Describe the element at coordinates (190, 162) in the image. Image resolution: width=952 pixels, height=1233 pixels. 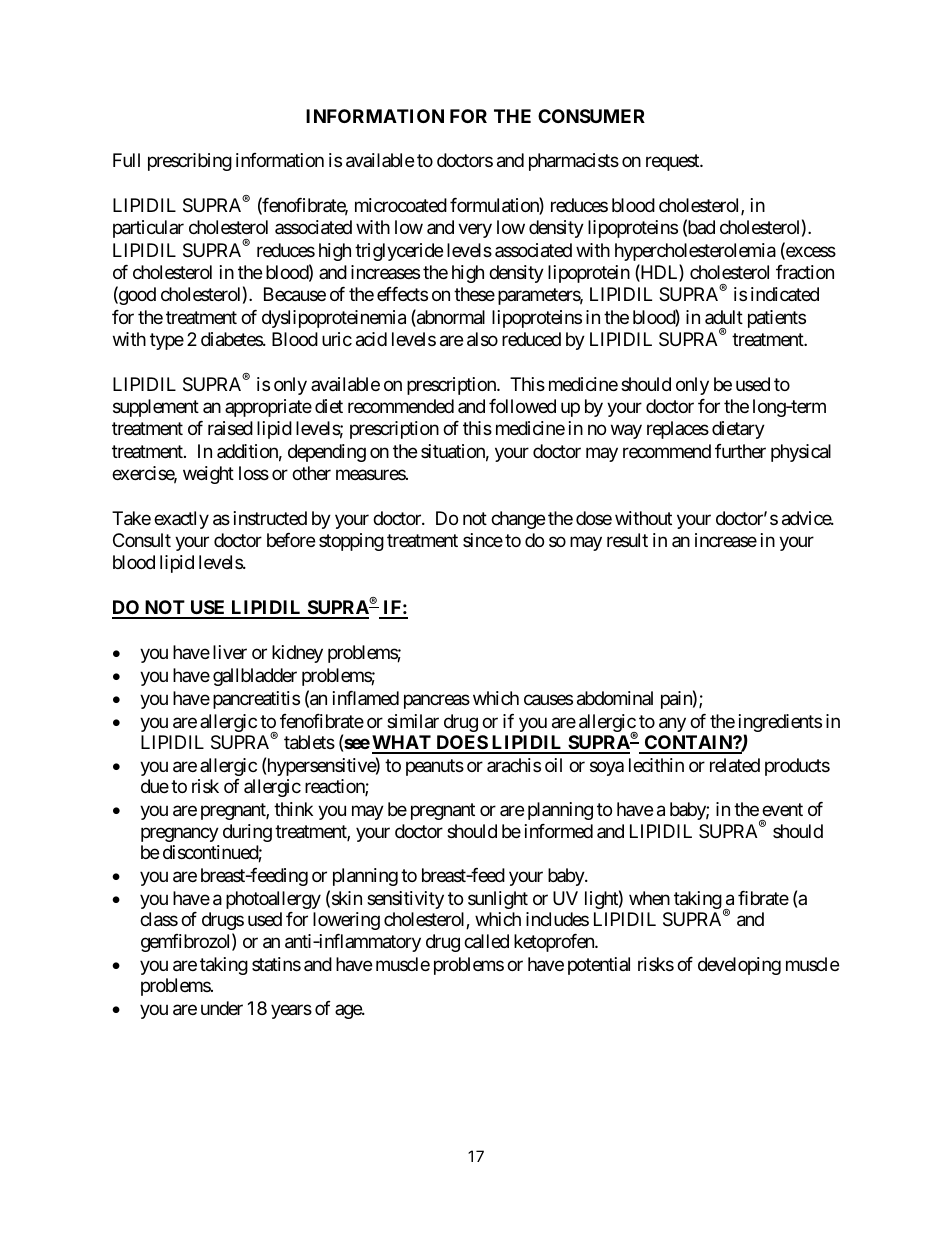
I see `prescribing` at that location.
